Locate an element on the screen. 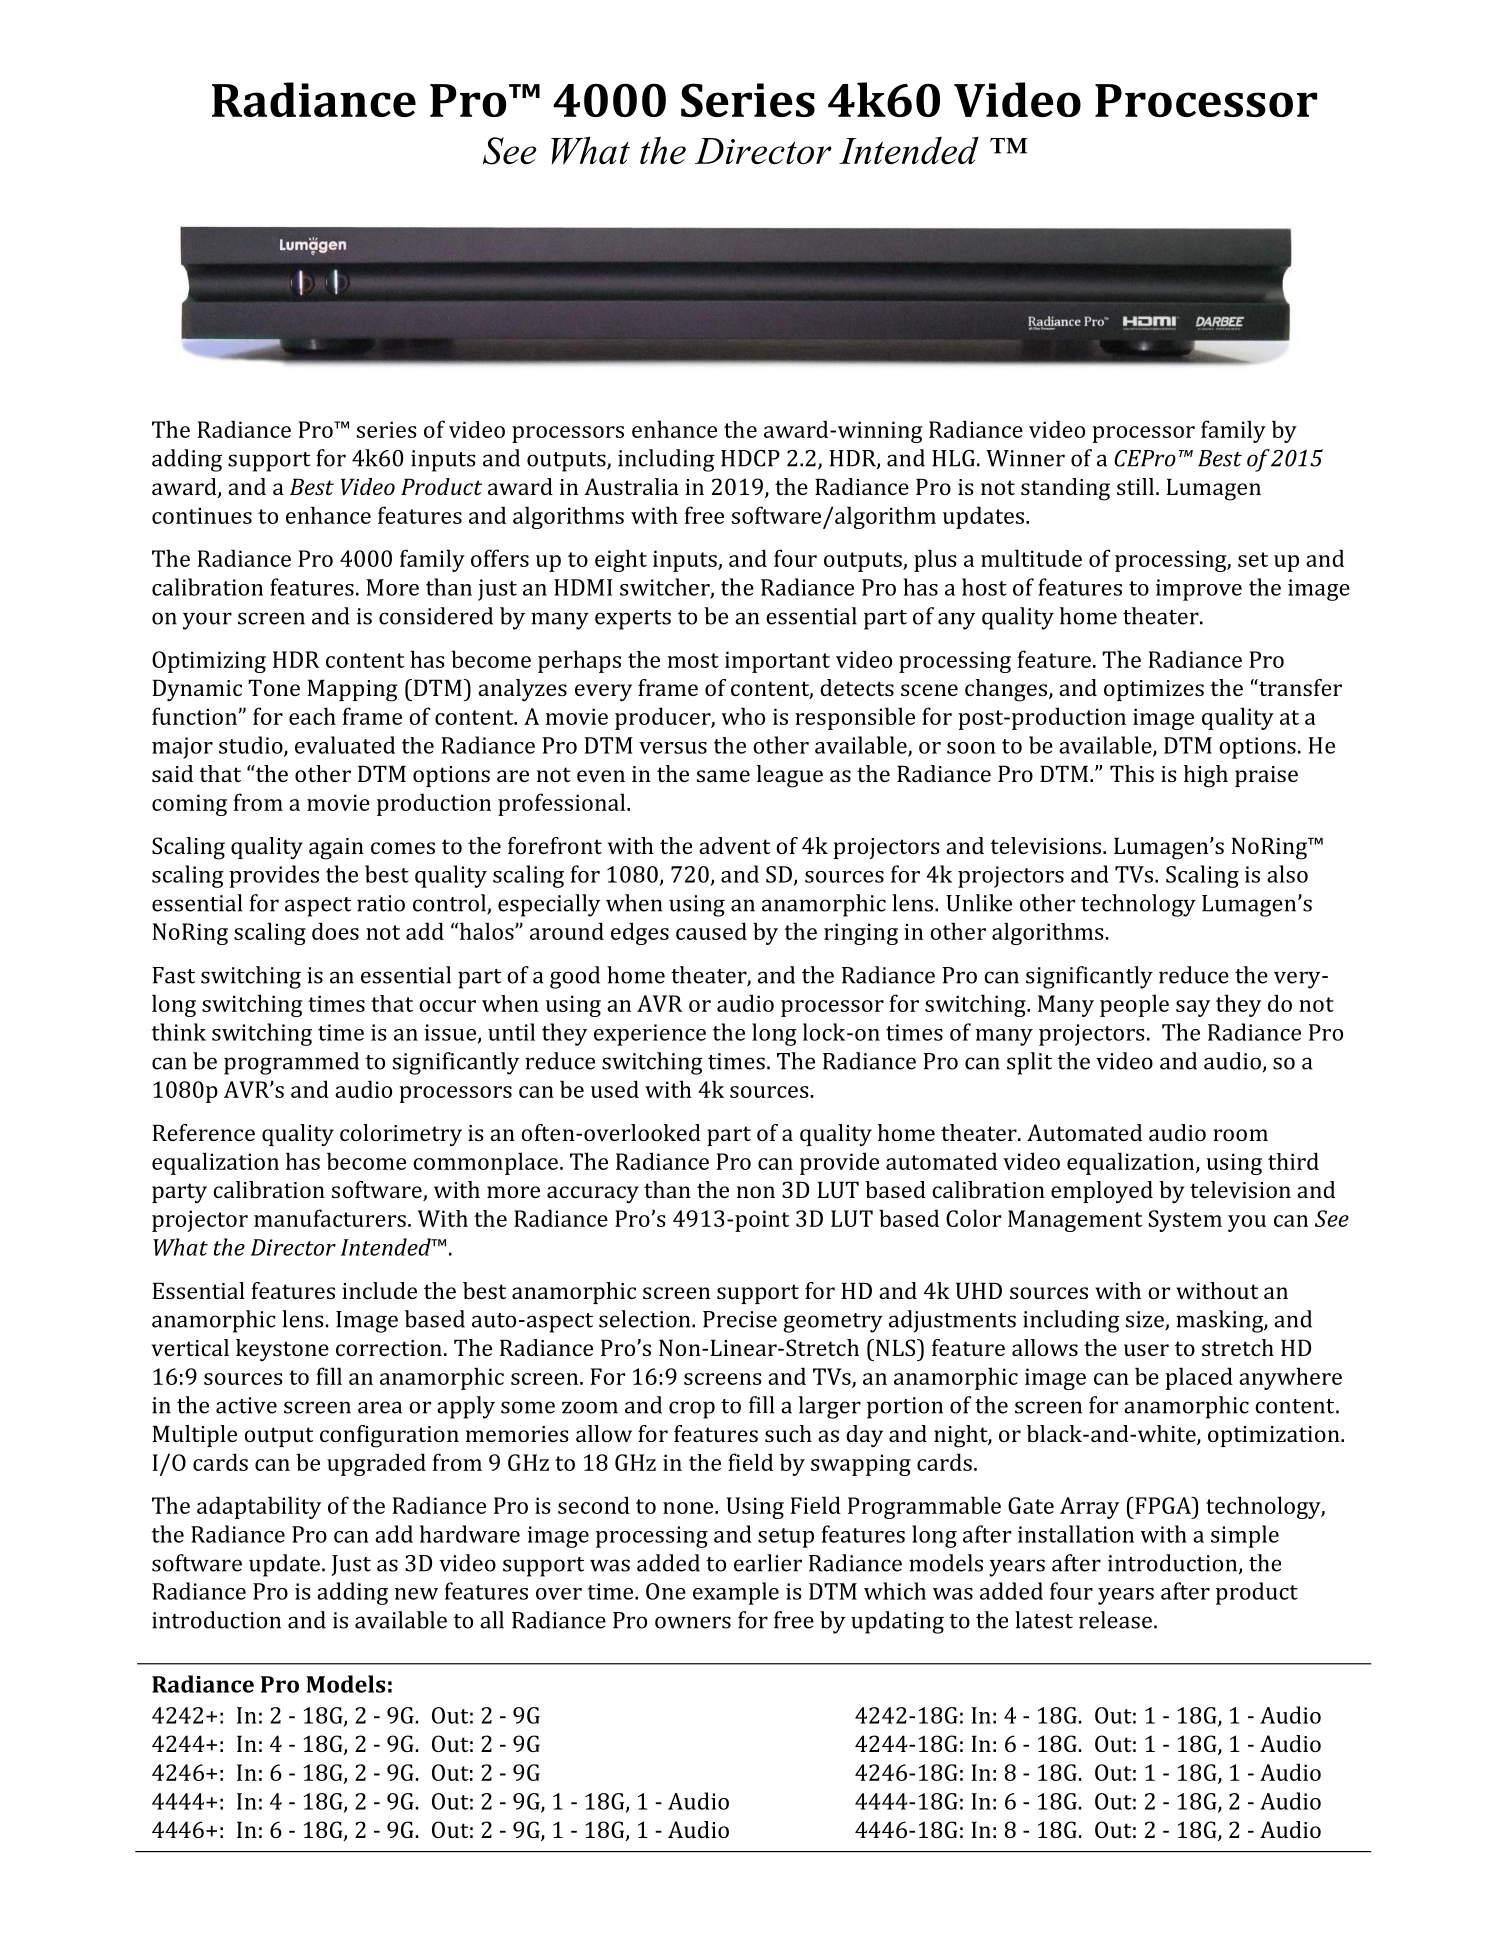  example is located at coordinates (736, 1593).
